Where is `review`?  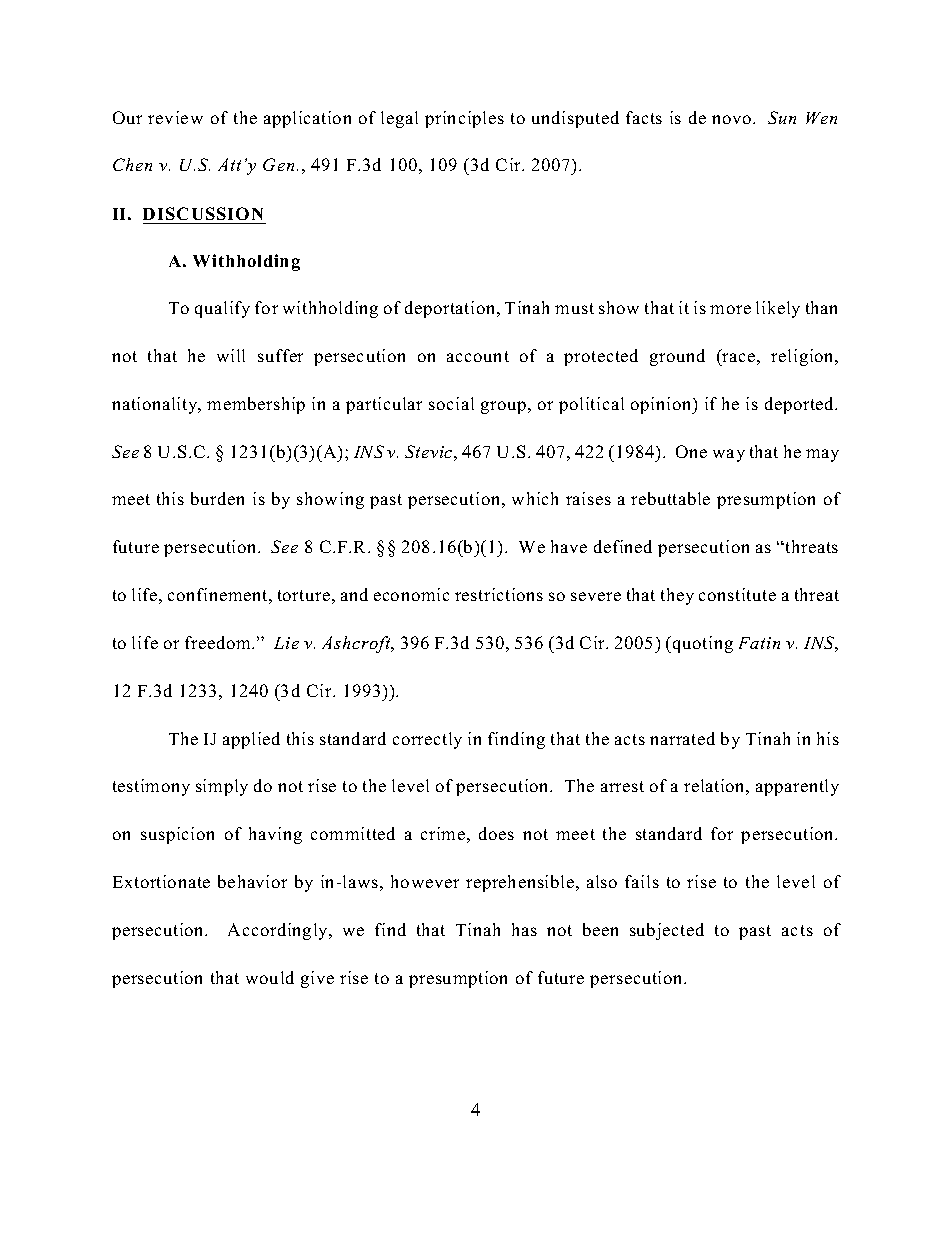 review is located at coordinates (175, 117).
